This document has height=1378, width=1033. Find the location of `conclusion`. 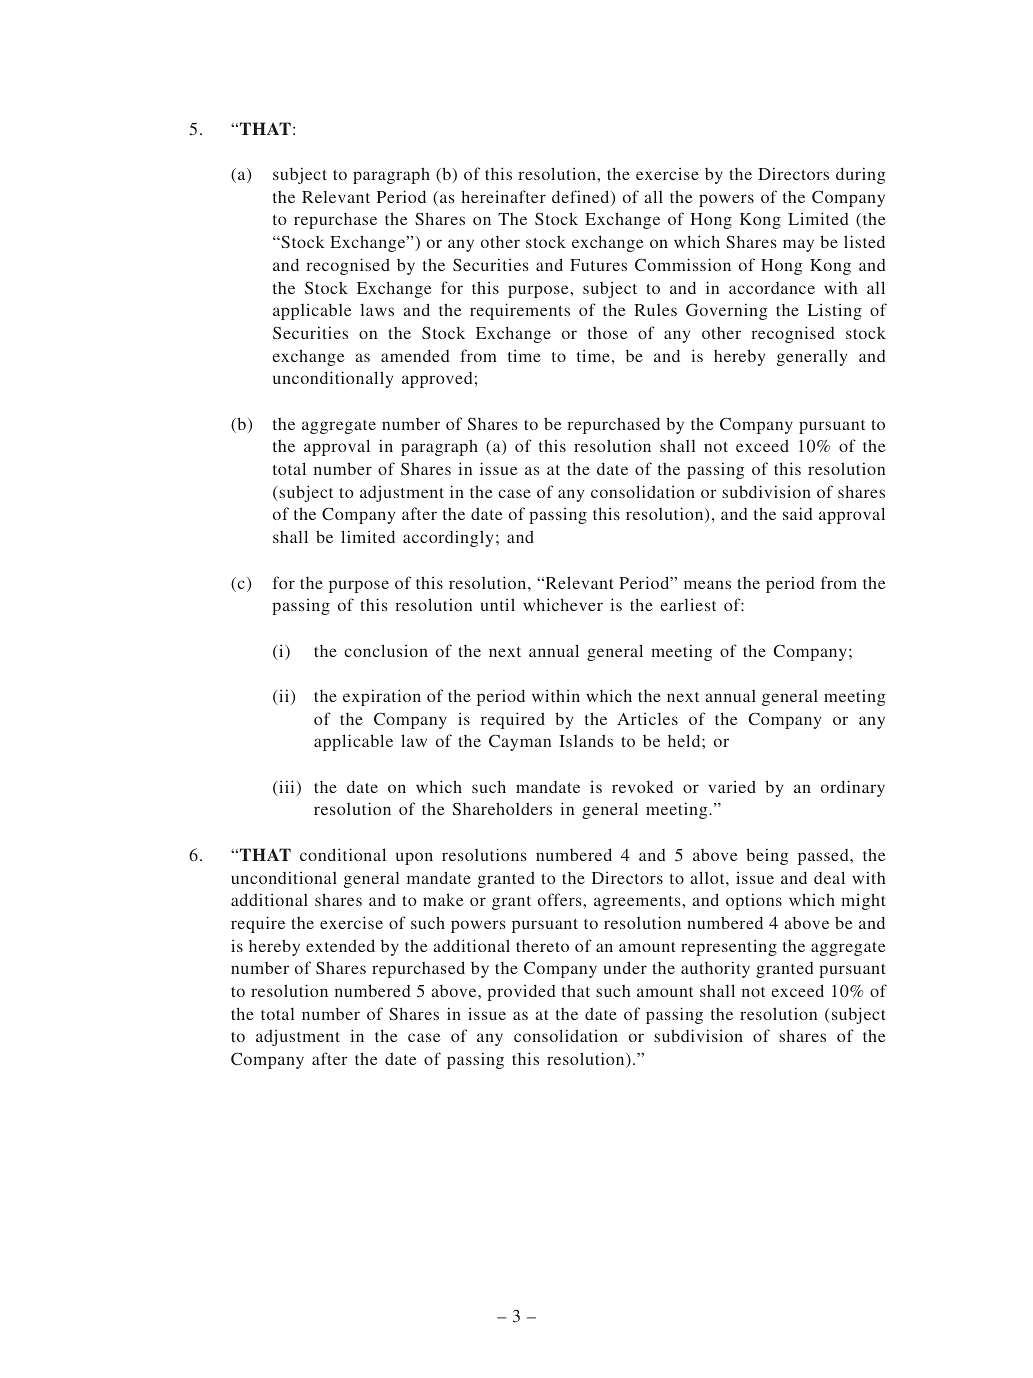

conclusion is located at coordinates (386, 650).
